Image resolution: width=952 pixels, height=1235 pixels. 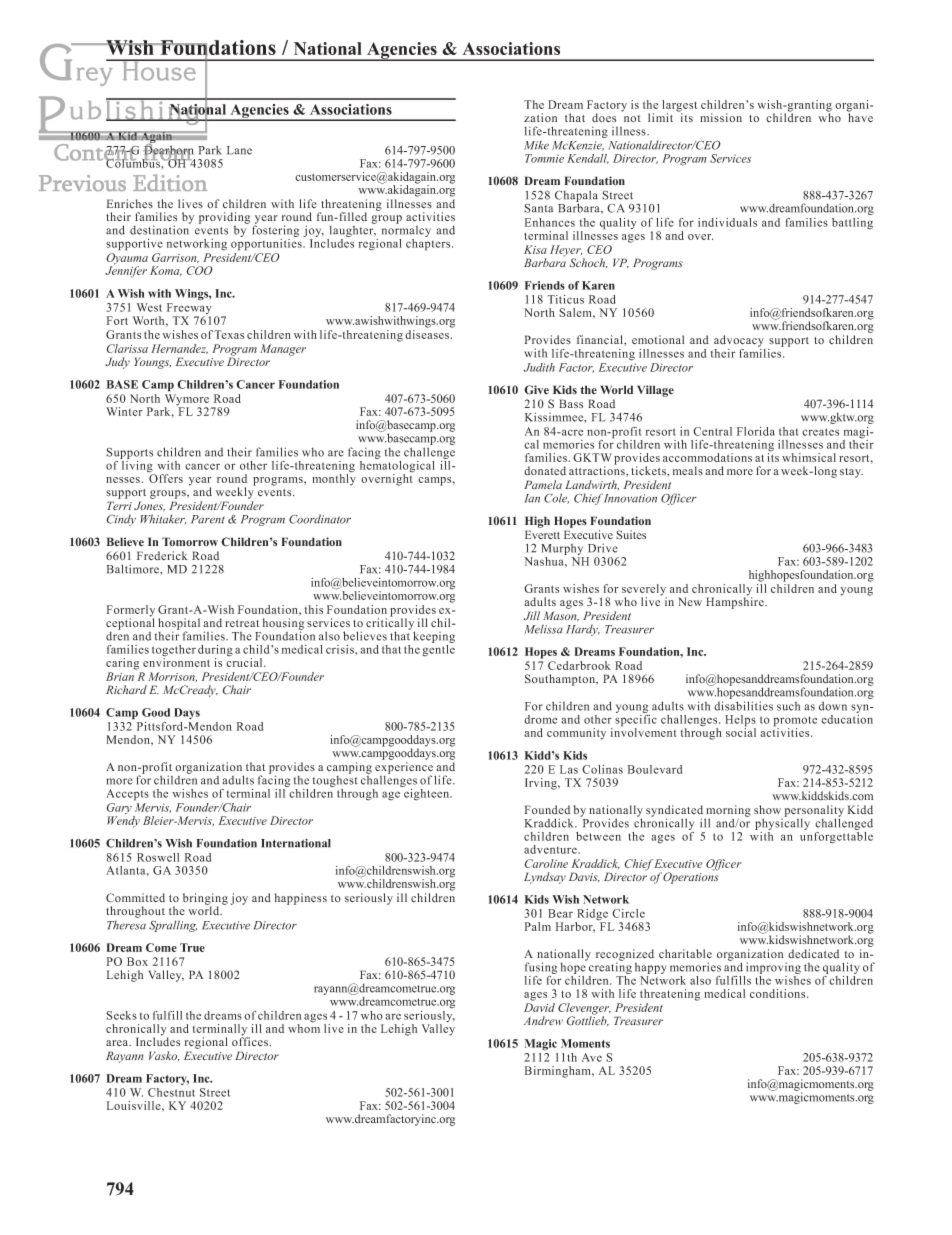 I want to click on Florida, so click(x=756, y=431).
